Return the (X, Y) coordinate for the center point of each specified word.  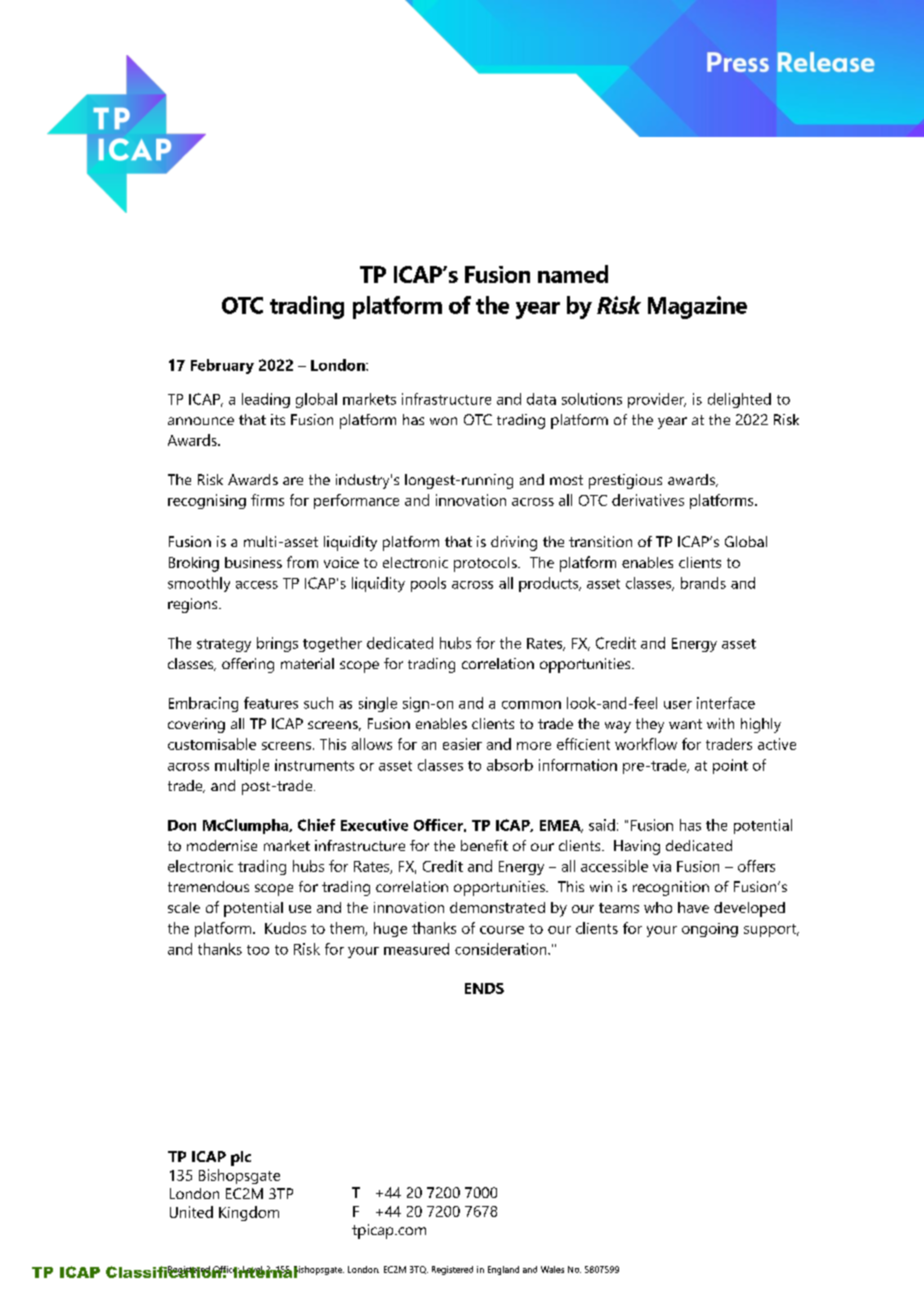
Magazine (697, 307)
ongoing (710, 930)
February (222, 366)
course (502, 930)
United (191, 1212)
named (573, 274)
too (258, 950)
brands (703, 583)
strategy (224, 645)
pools (428, 584)
